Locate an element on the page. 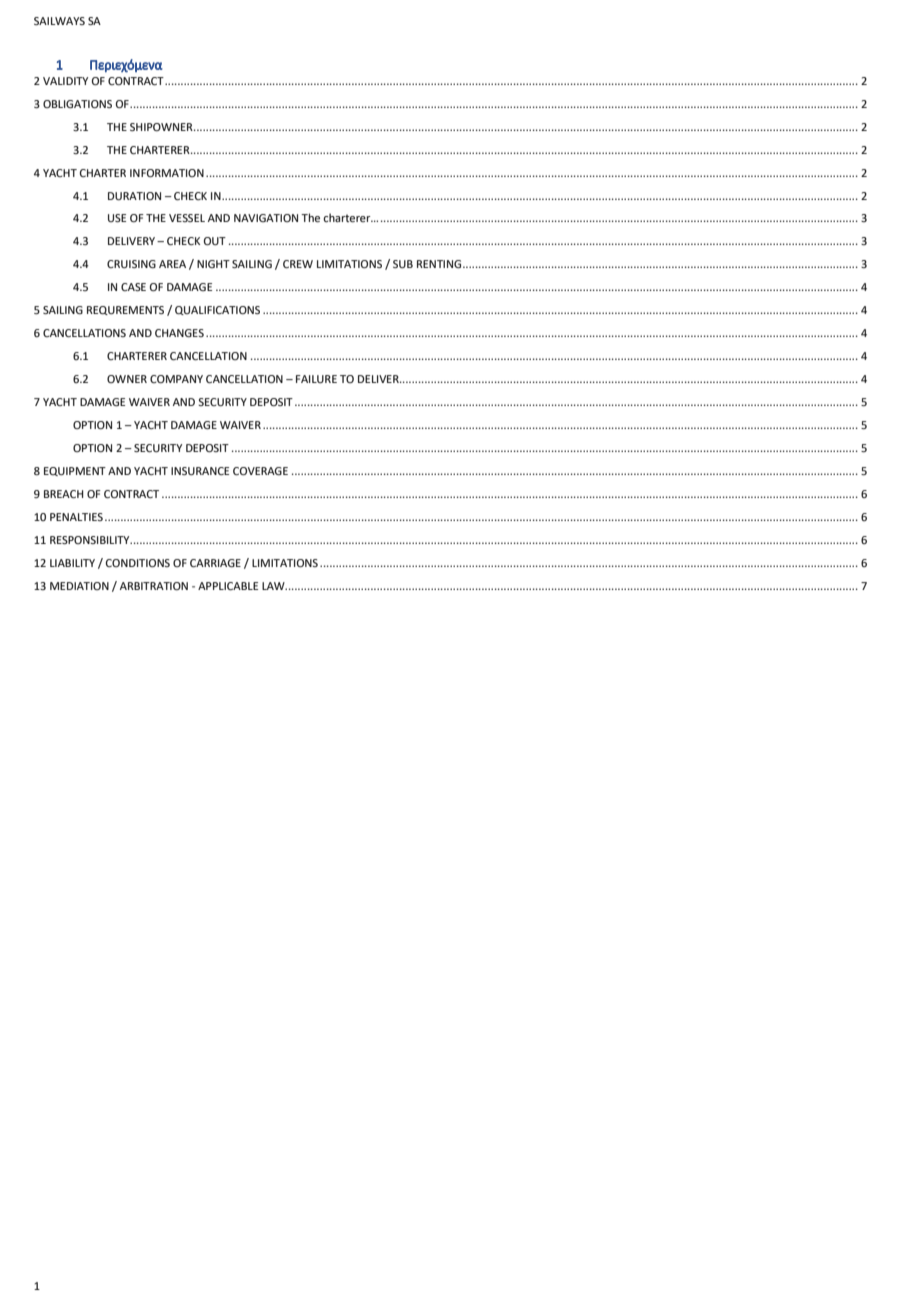  NAVIGATION is located at coordinates (266, 218).
